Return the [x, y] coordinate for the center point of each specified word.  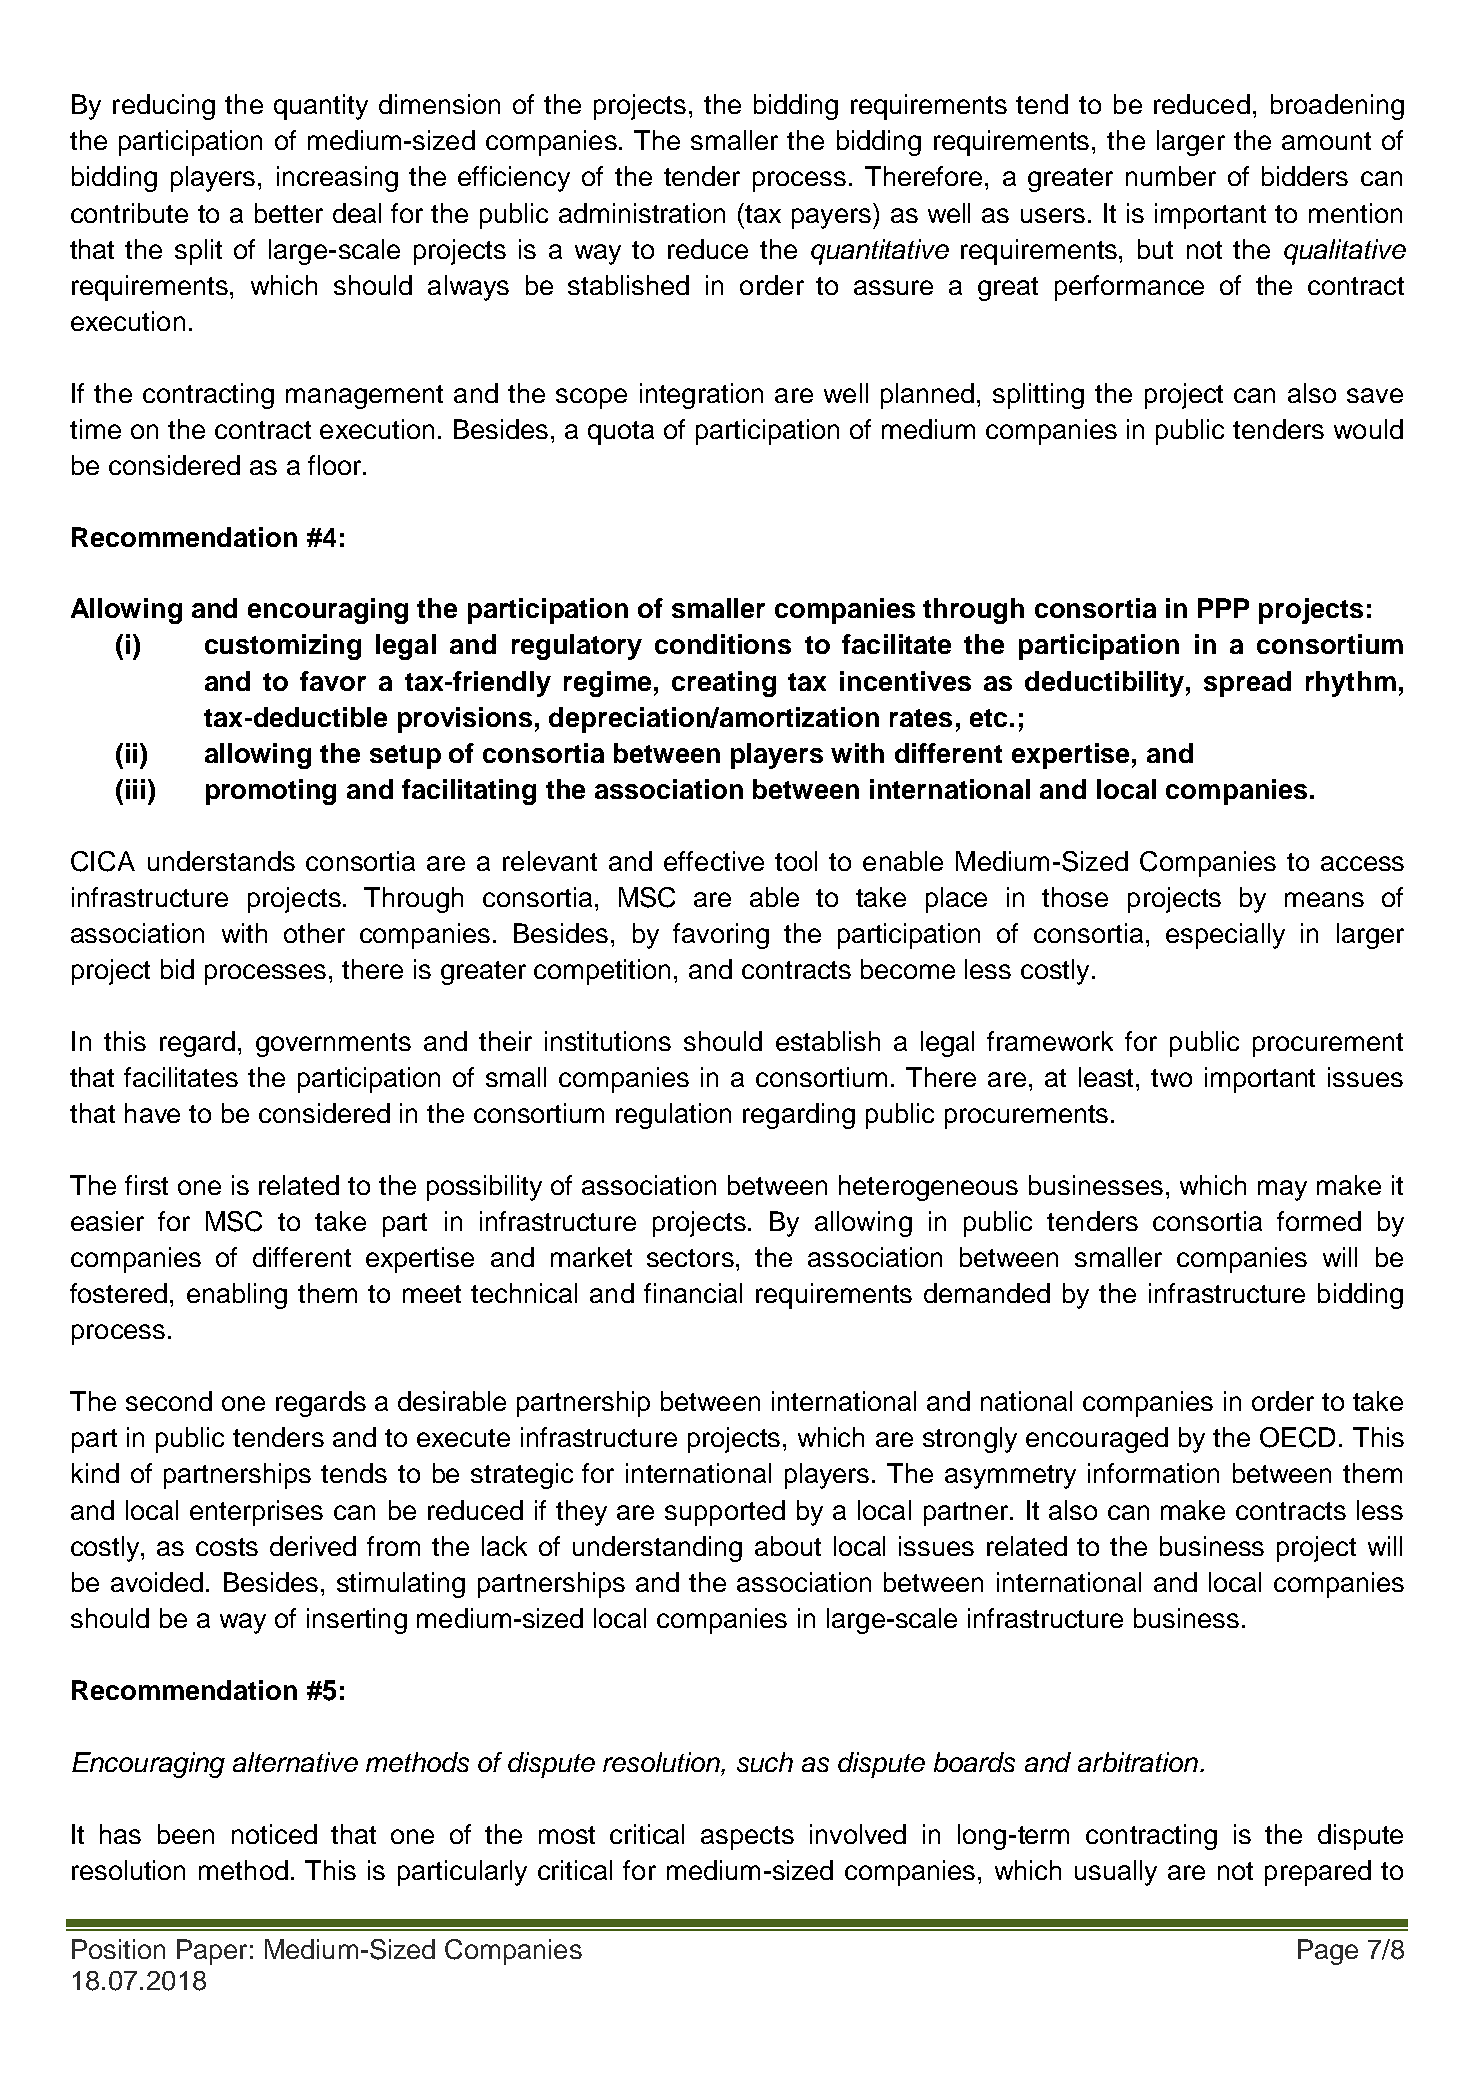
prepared [1318, 1873]
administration [642, 213]
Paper [212, 1952]
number [1171, 176]
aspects [747, 1838]
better [289, 213]
